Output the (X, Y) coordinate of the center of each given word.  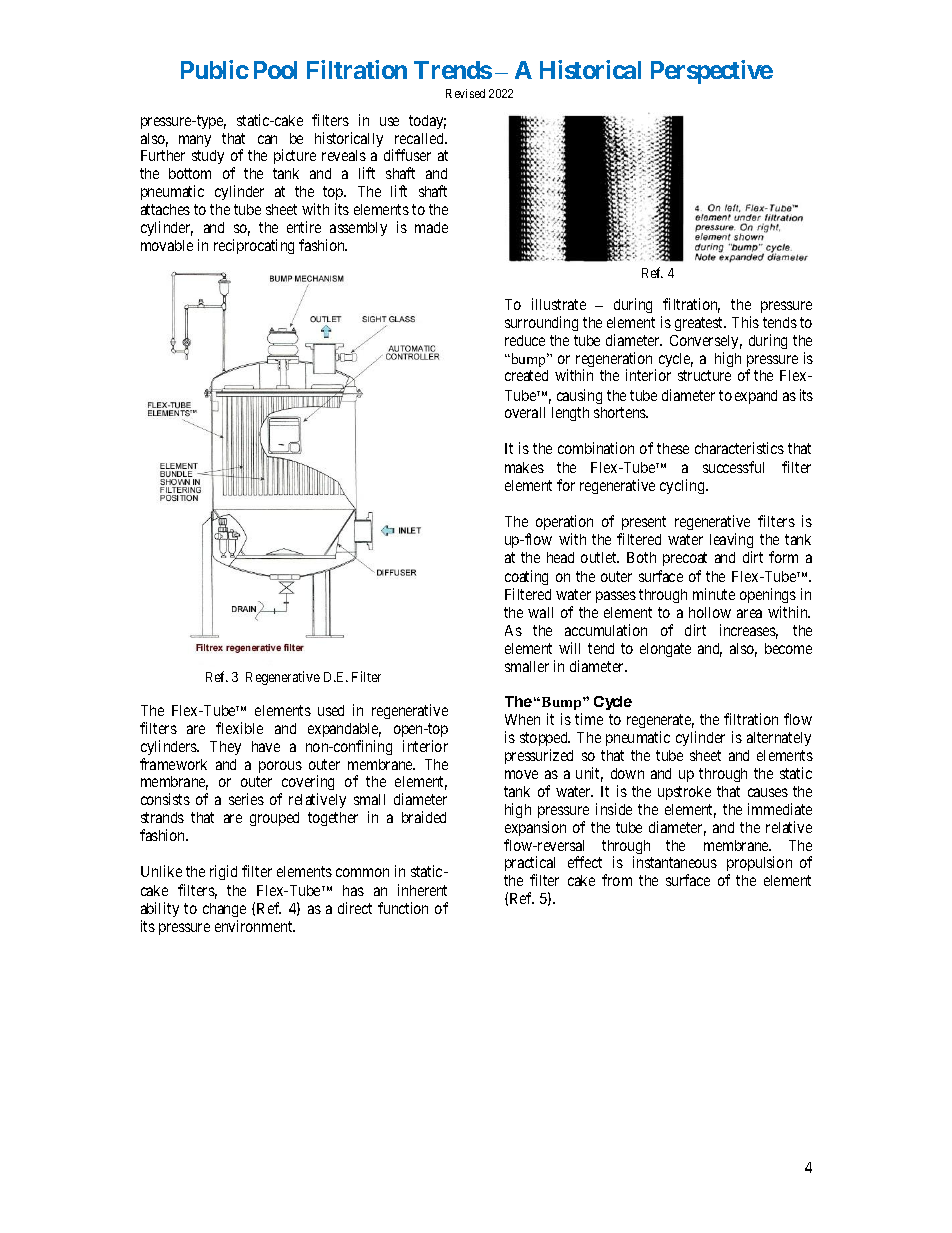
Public (215, 69)
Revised (465, 93)
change (224, 910)
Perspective (712, 72)
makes (524, 467)
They (225, 748)
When (522, 719)
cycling (683, 486)
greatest (700, 324)
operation (564, 522)
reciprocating (254, 246)
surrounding (541, 323)
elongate (665, 650)
